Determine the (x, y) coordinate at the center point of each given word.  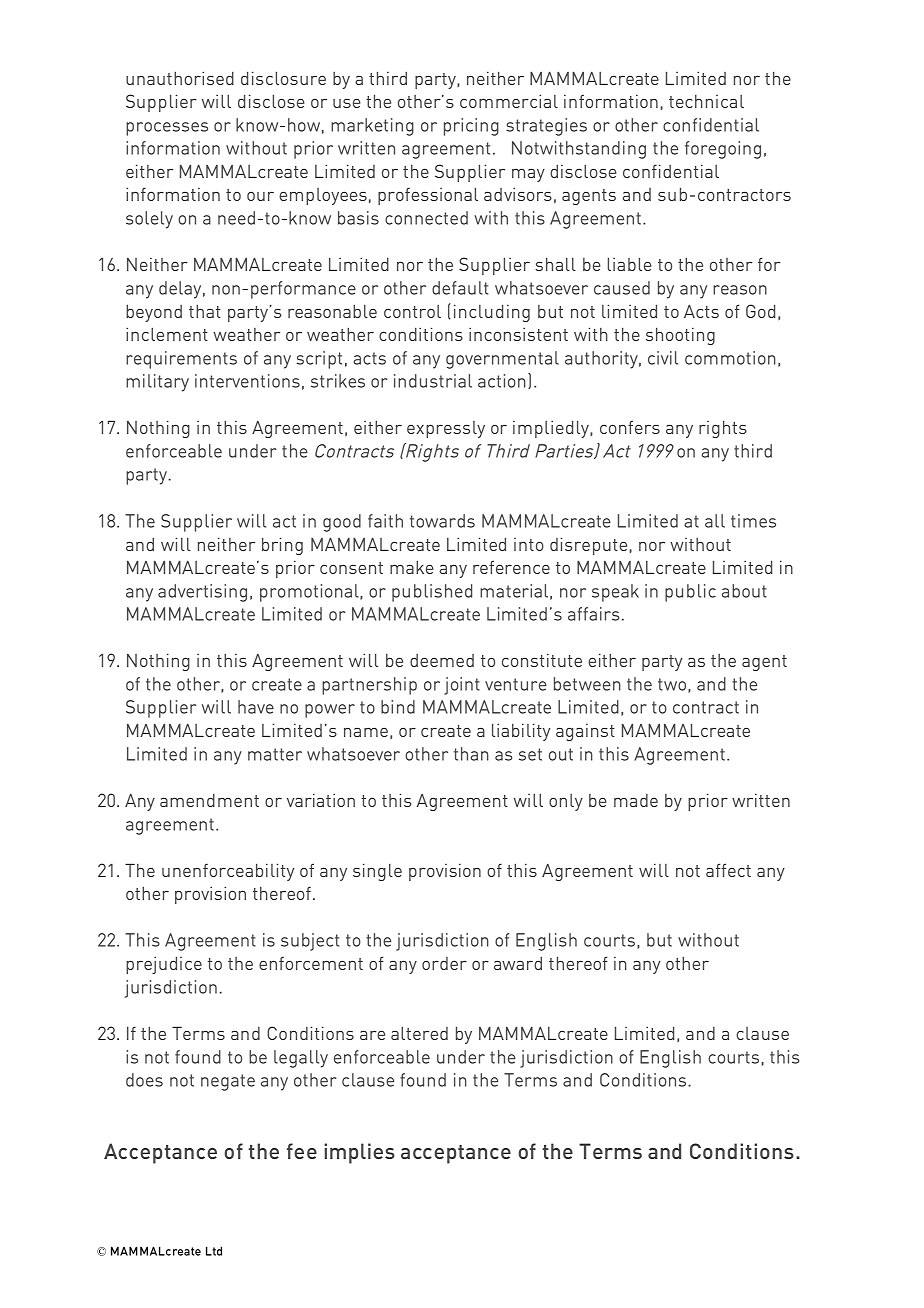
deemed (442, 660)
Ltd (214, 1251)
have (256, 707)
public (690, 593)
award (518, 963)
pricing (471, 127)
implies (359, 1153)
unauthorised (180, 78)
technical (706, 101)
